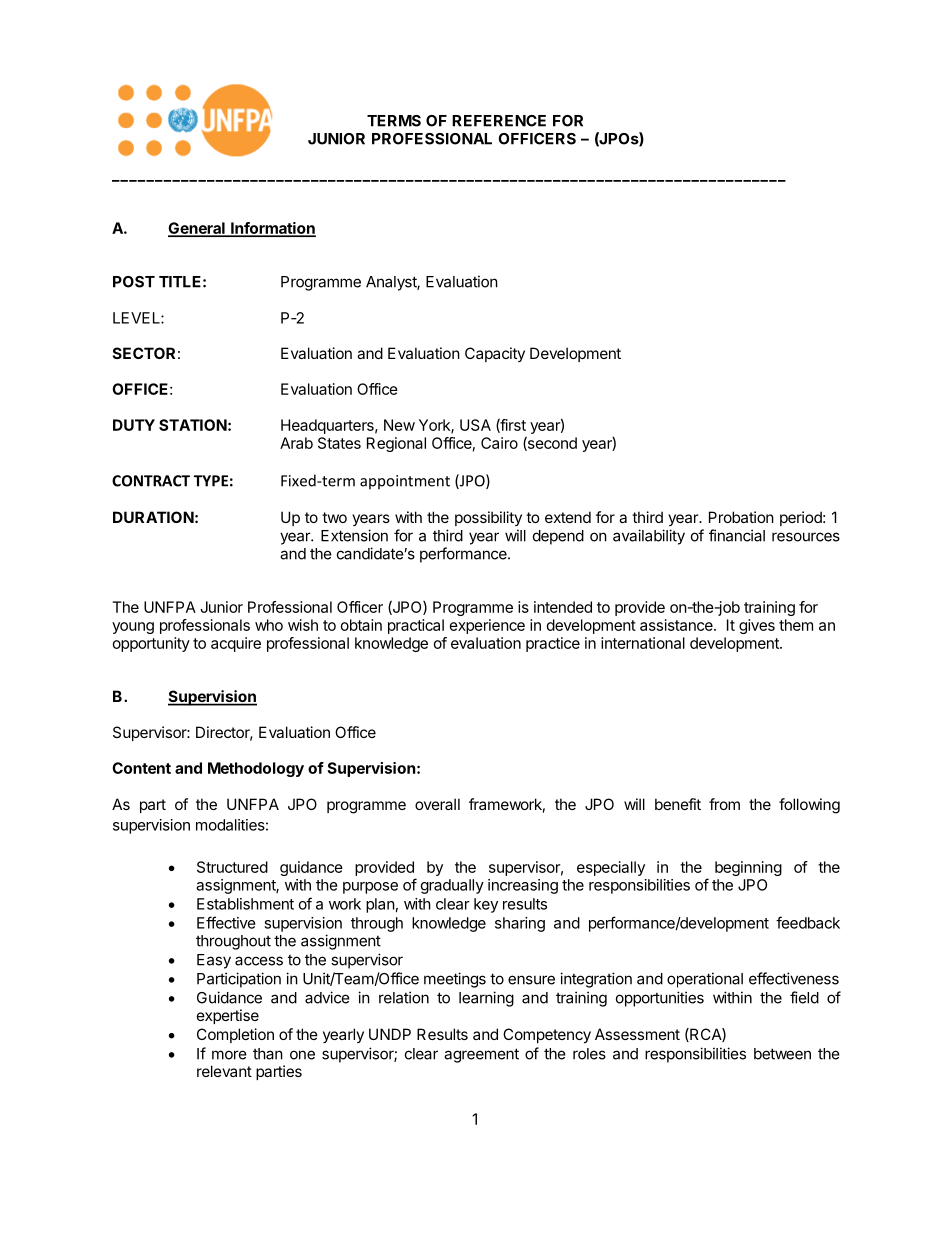 This page has width=952, height=1233. Describe the element at coordinates (229, 1055) in the page. I see `more` at that location.
